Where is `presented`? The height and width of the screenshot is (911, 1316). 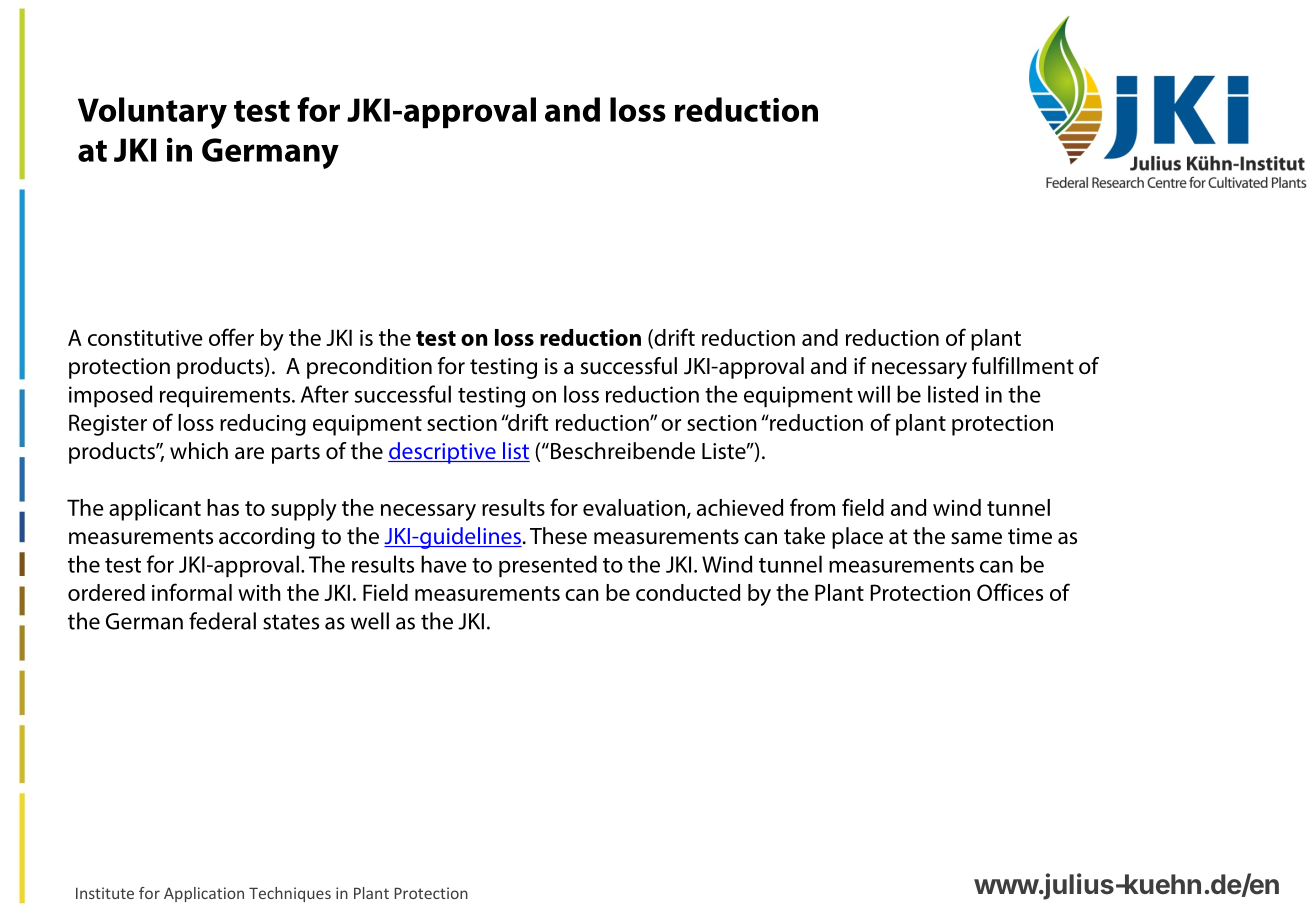 presented is located at coordinates (548, 566).
